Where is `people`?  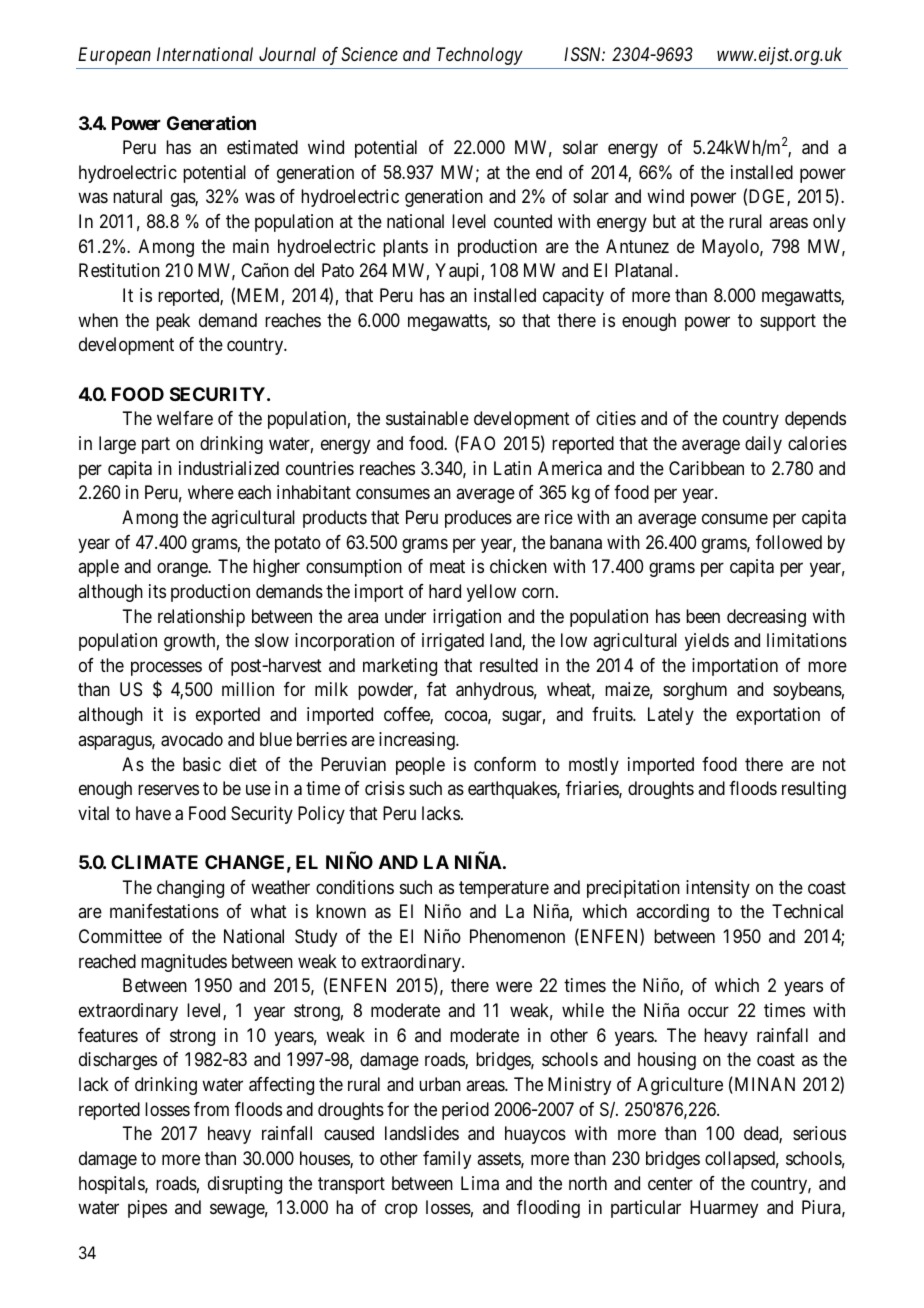
people is located at coordinates (420, 766).
